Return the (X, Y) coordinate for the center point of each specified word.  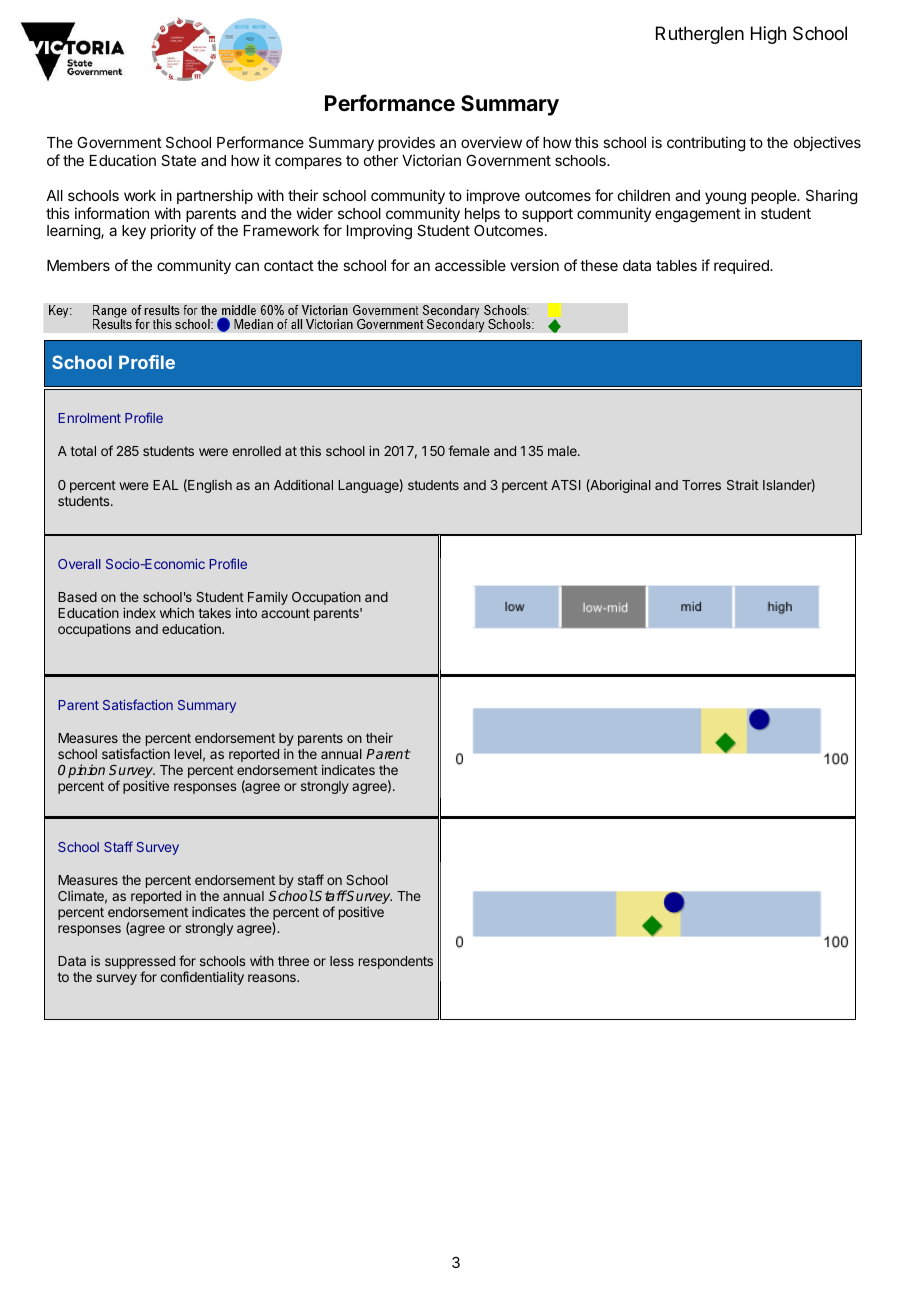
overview (491, 142)
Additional (303, 484)
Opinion (81, 771)
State (178, 160)
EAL (165, 485)
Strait (743, 485)
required (742, 266)
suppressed (140, 964)
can (247, 266)
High (768, 35)
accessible (470, 265)
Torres (701, 485)
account (285, 613)
